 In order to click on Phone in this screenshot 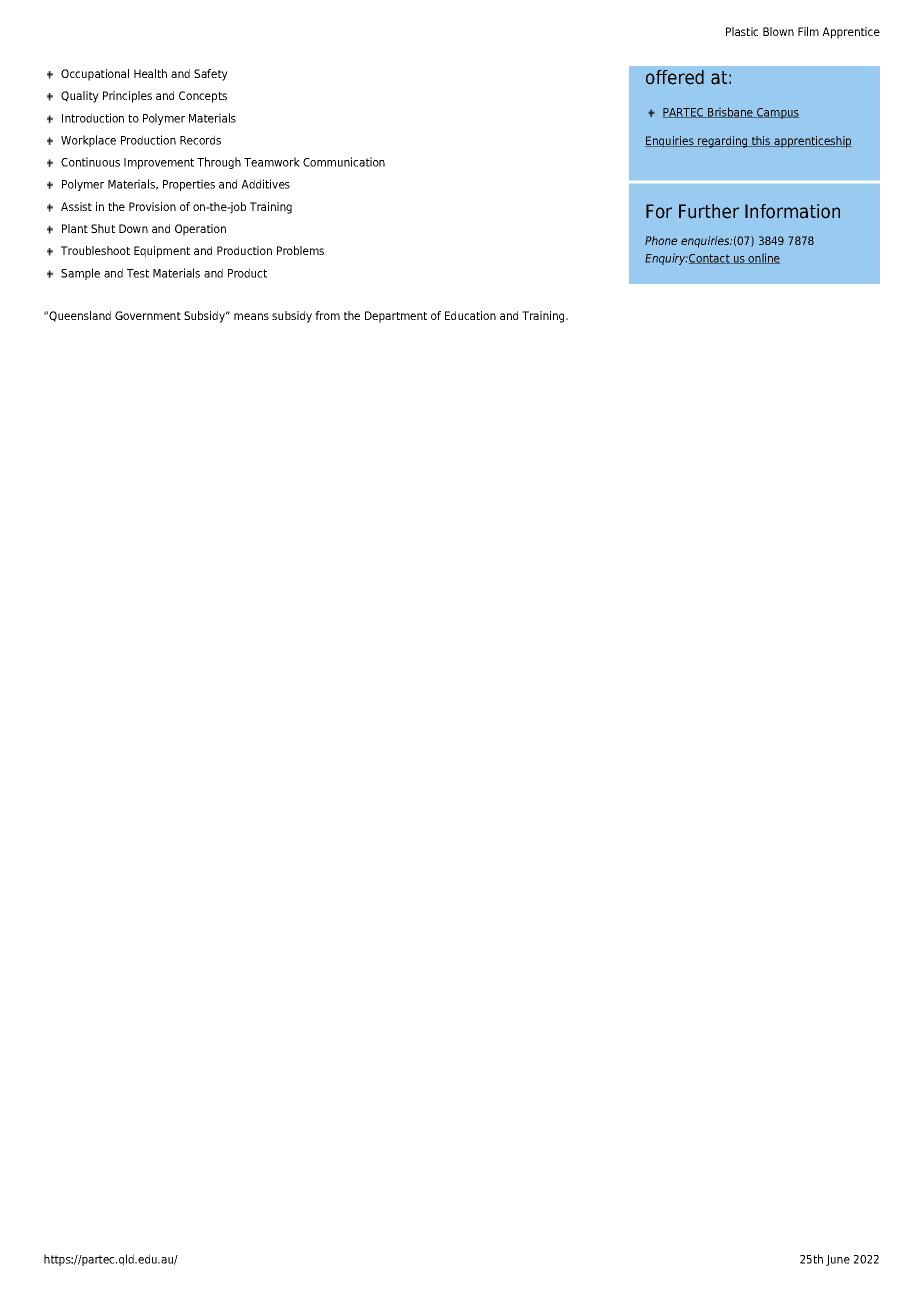, I will do `click(661, 240)`.
